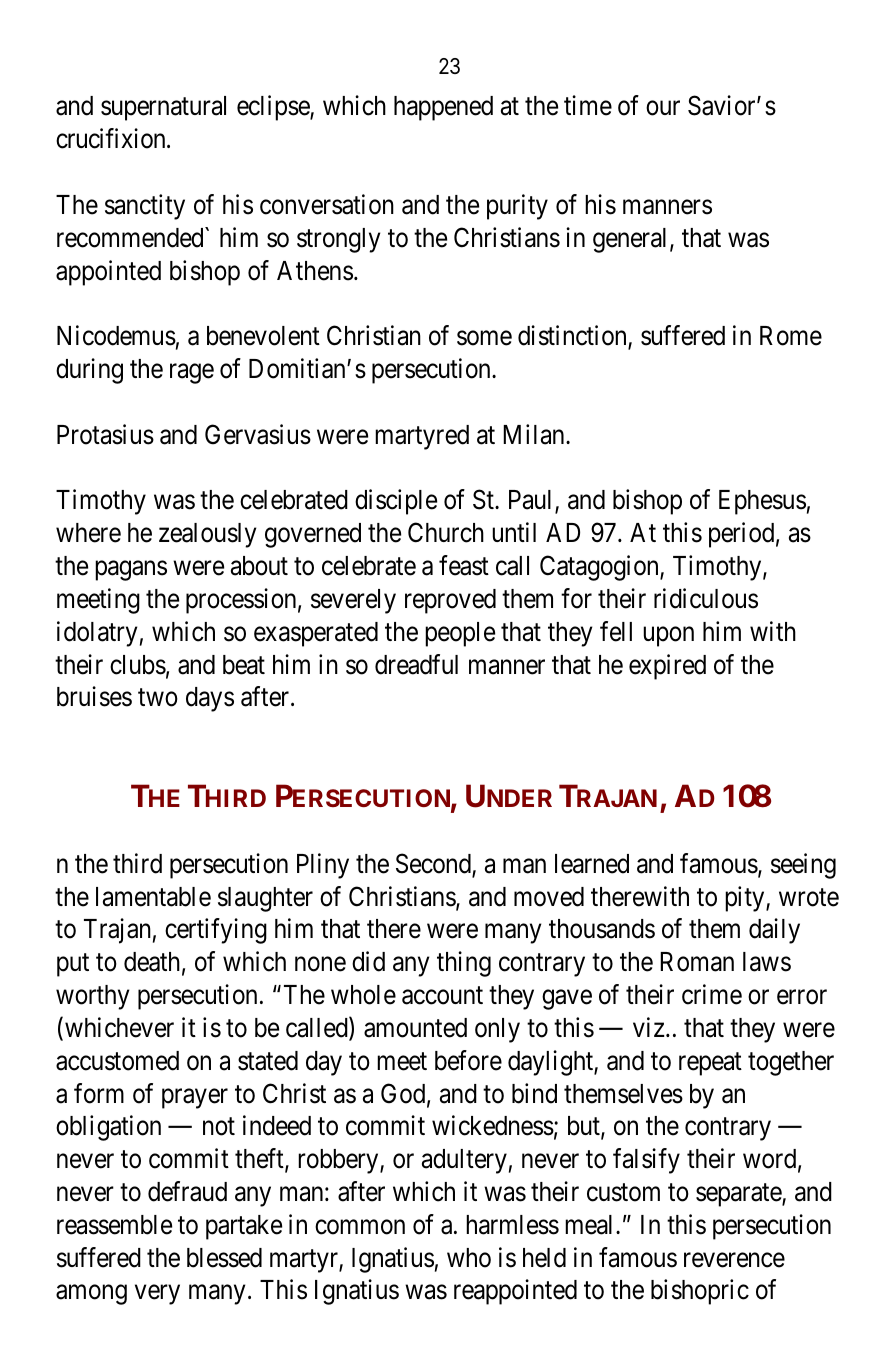 Image resolution: width=896 pixels, height=1370 pixels. I want to click on our, so click(663, 108).
